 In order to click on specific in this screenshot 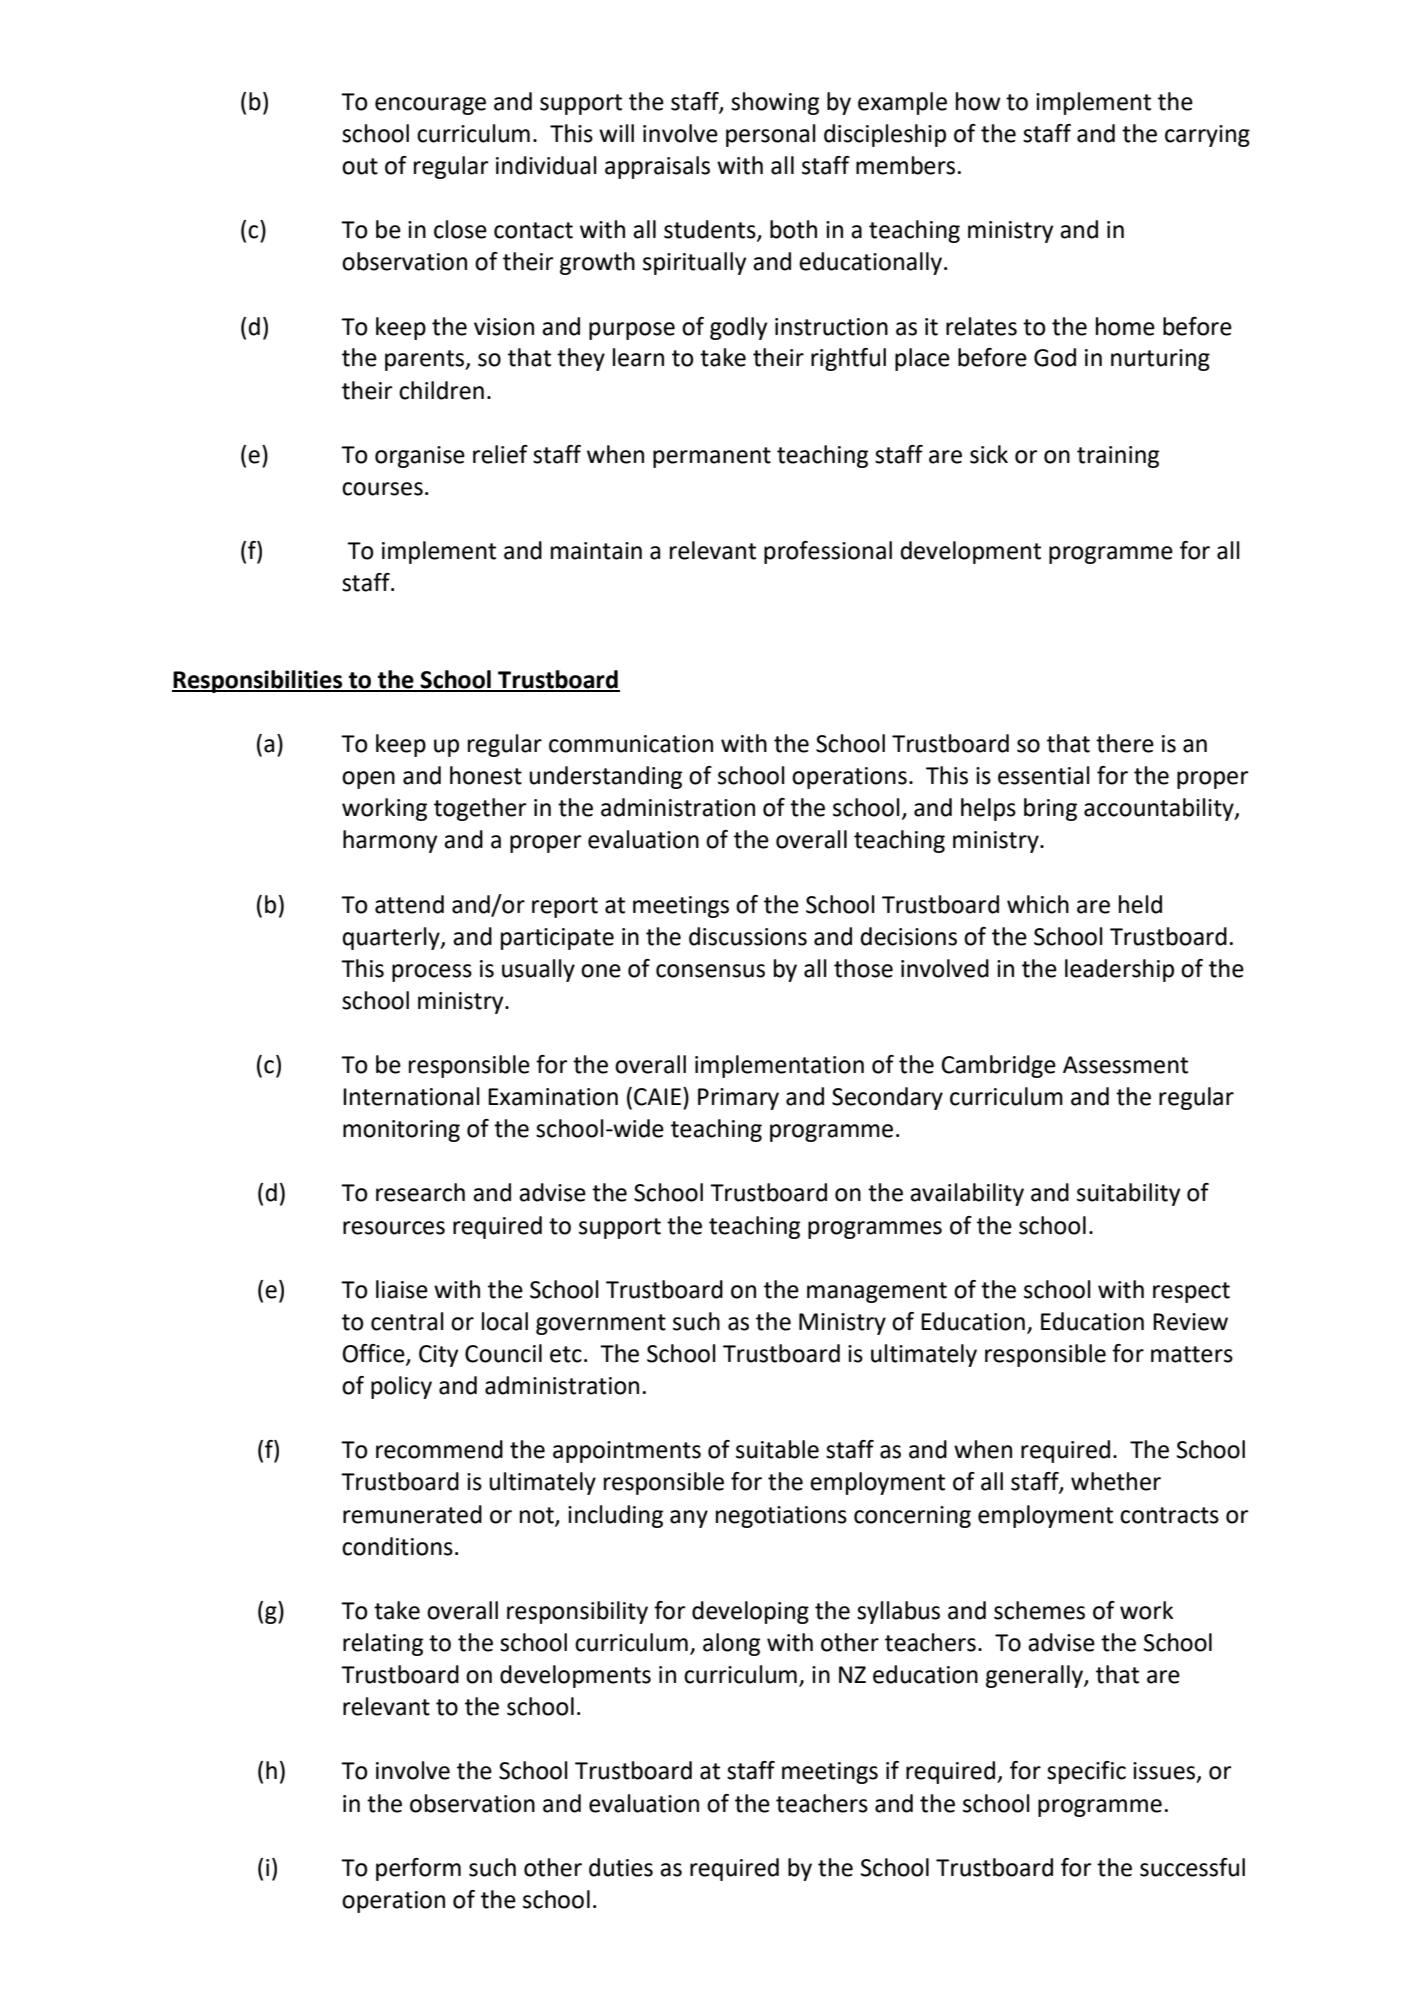, I will do `click(1086, 1772)`.
